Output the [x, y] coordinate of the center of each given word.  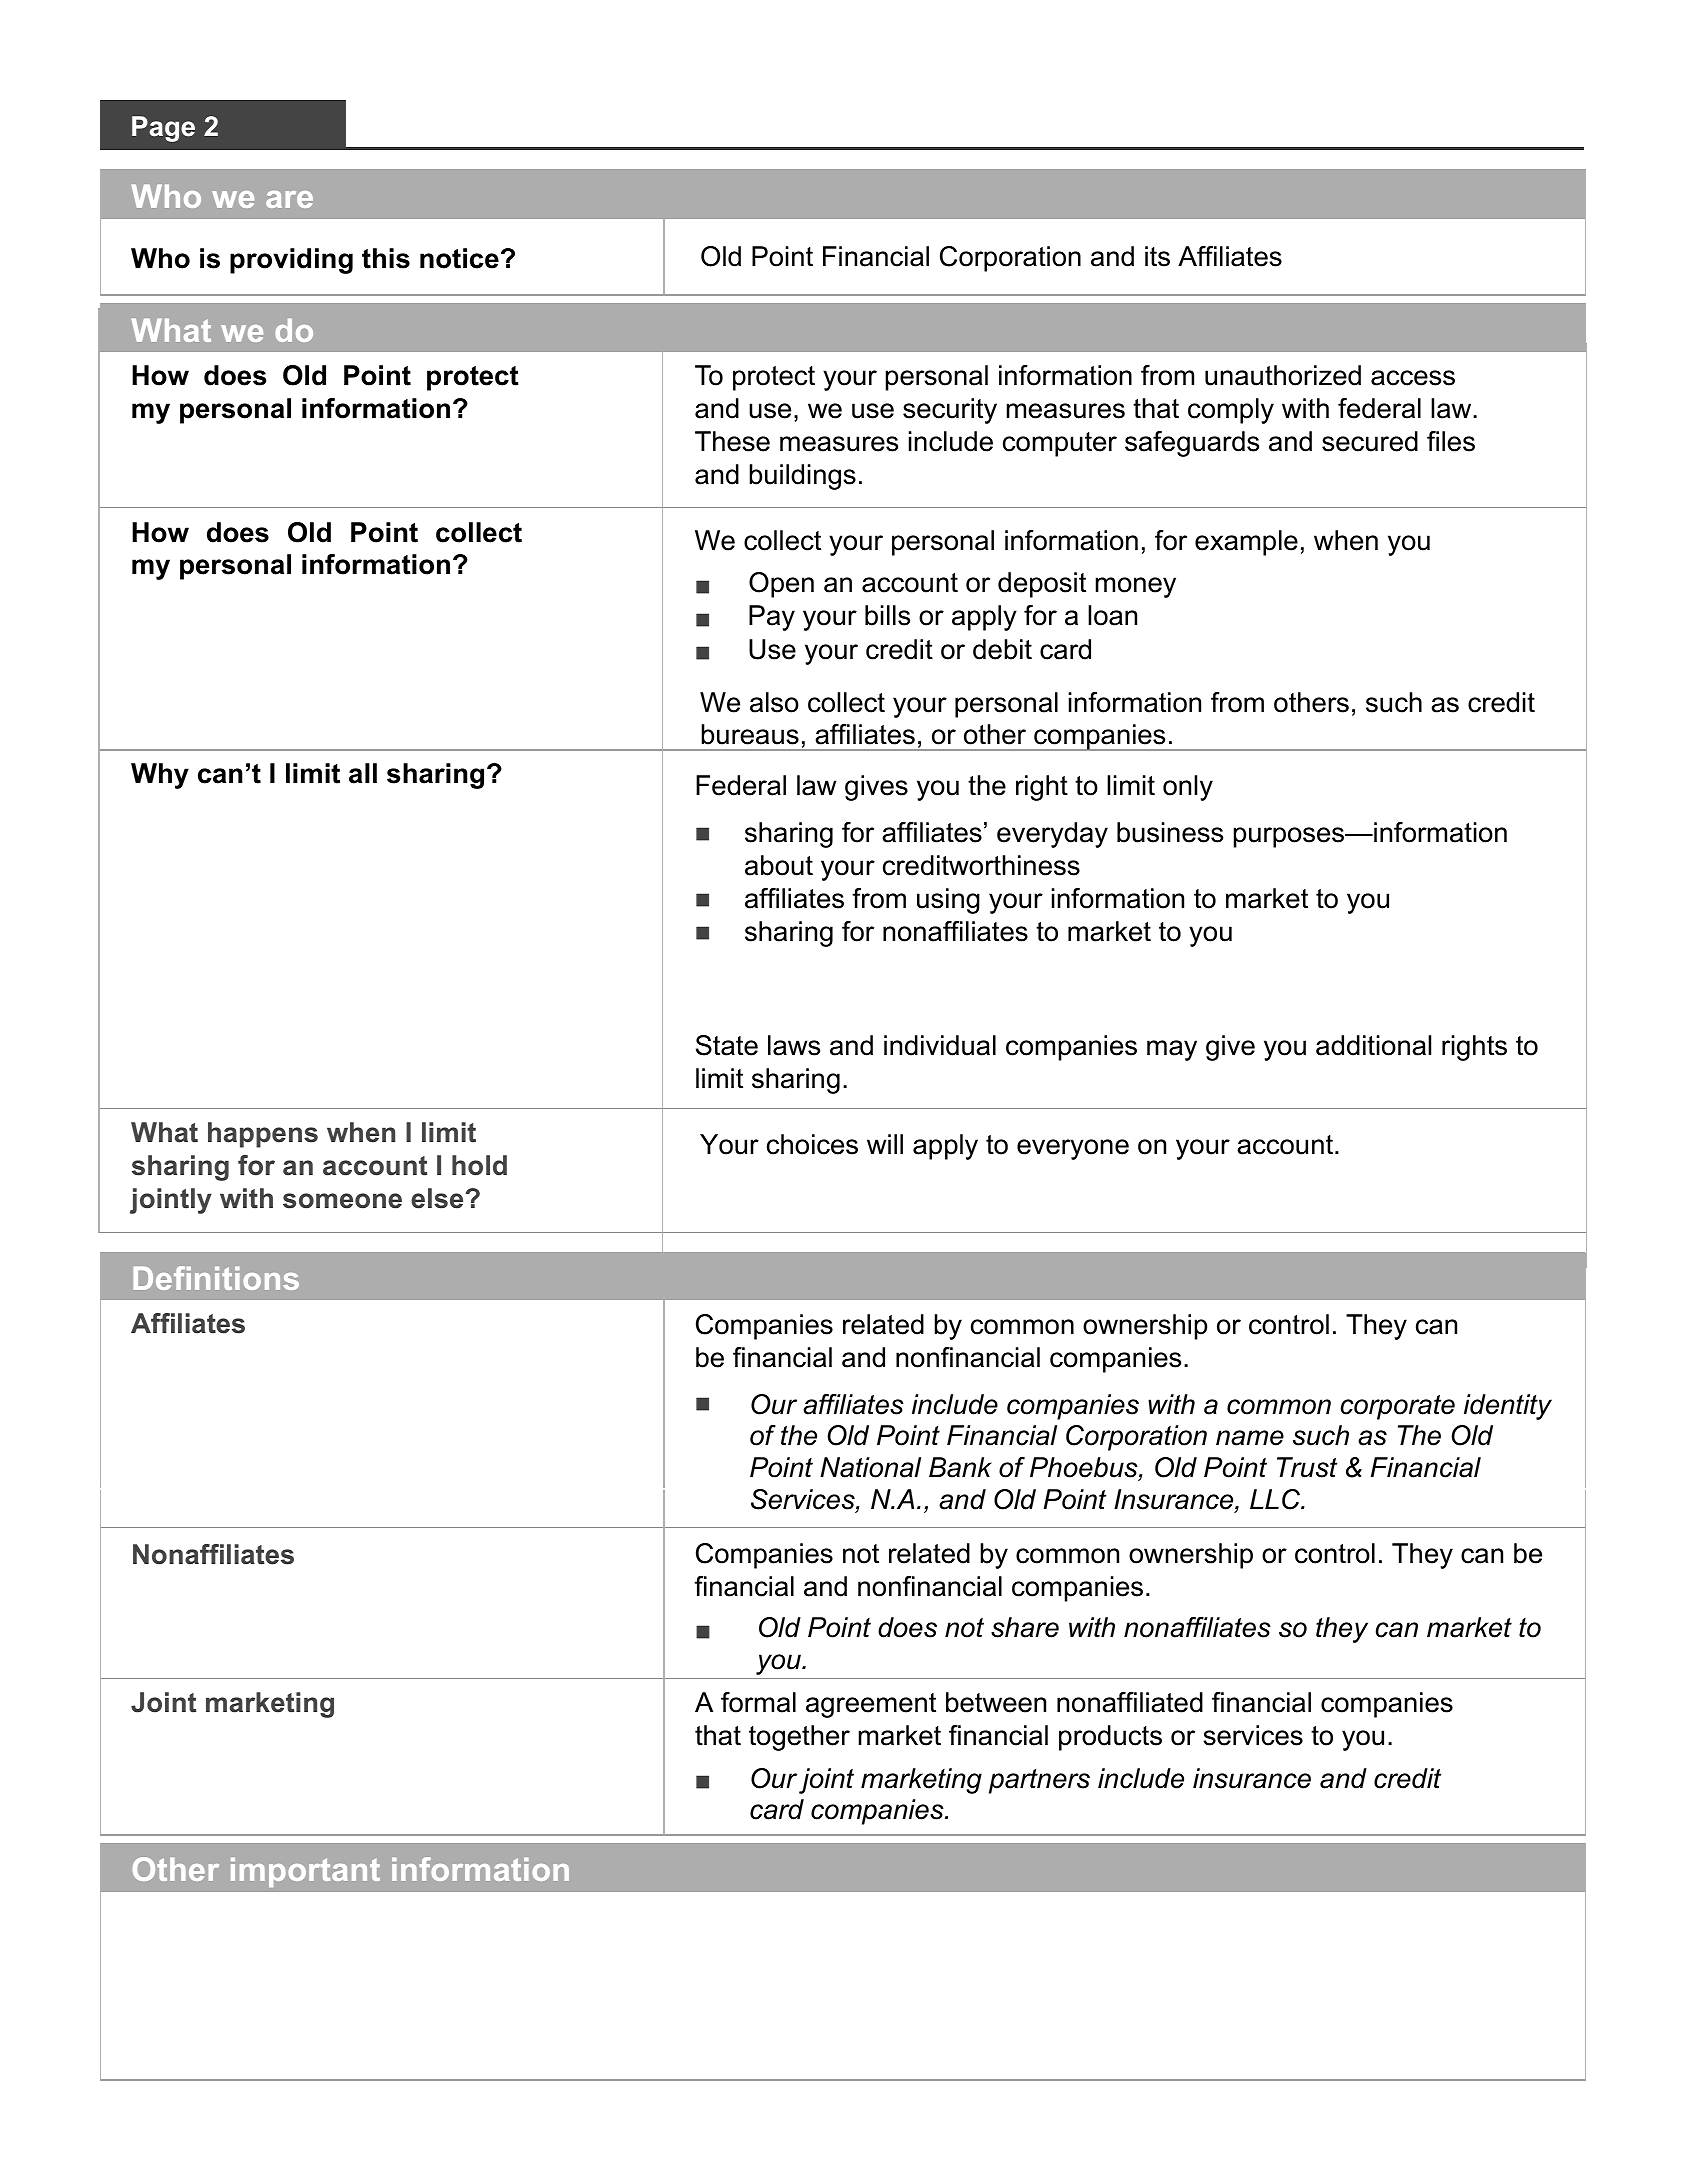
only [1188, 788]
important [305, 1872]
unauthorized [1283, 375]
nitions [247, 1278]
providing [291, 261]
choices [812, 1144]
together [799, 1738]
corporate [1398, 1407]
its [1157, 256]
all [363, 773]
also [774, 702]
